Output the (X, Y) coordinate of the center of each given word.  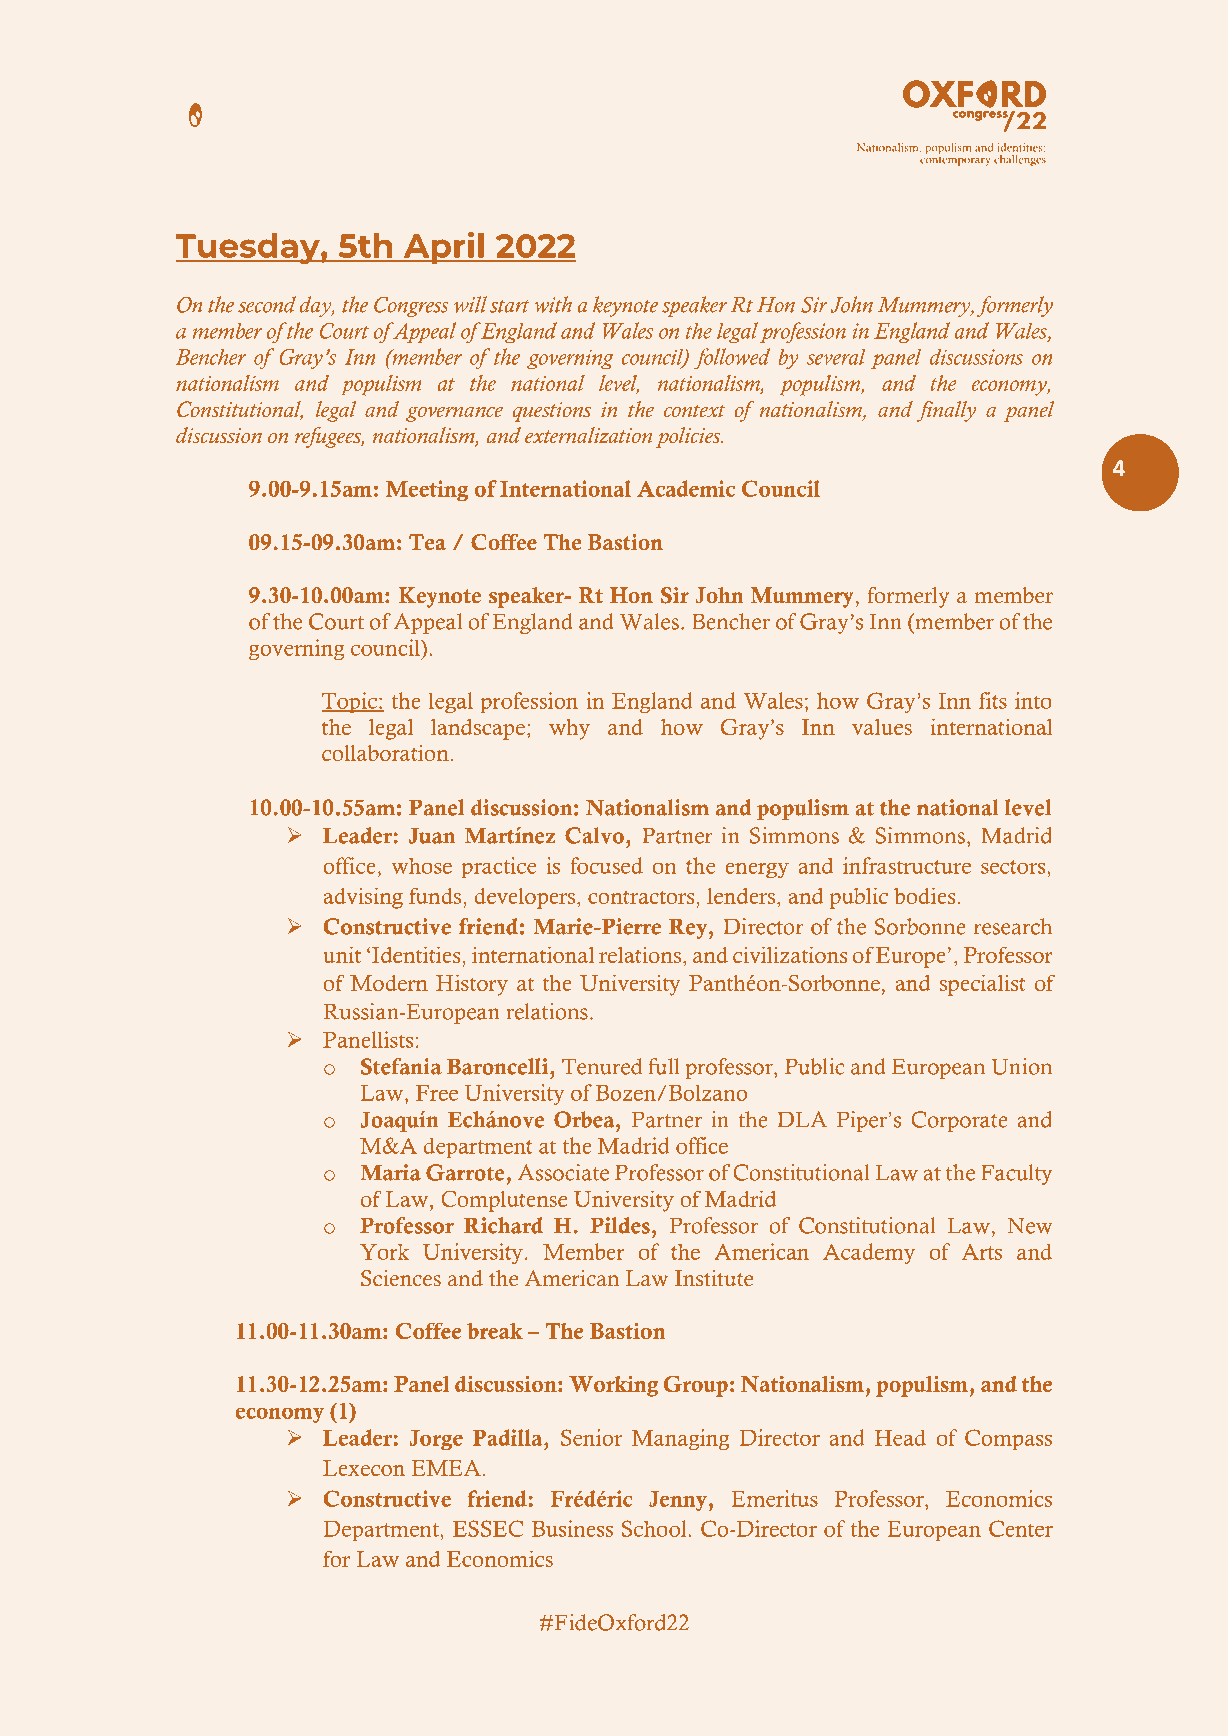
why (569, 729)
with (553, 304)
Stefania (401, 1066)
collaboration (385, 752)
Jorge (436, 1440)
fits (993, 700)
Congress (411, 306)
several (836, 356)
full (664, 1066)
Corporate (959, 1121)
